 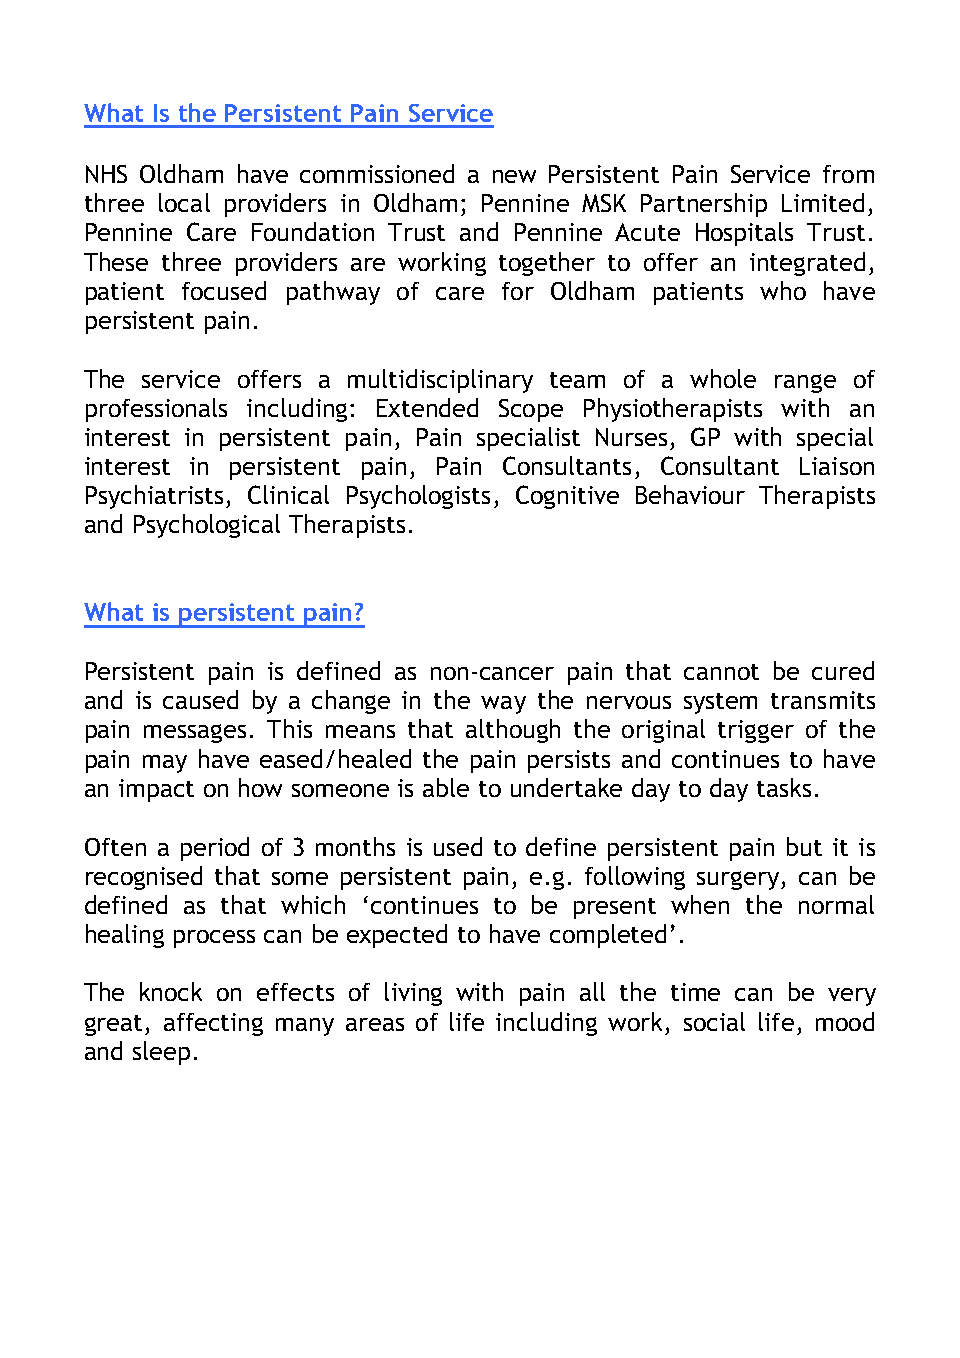 What do you see at coordinates (704, 205) in the screenshot?
I see `Partnership` at bounding box center [704, 205].
